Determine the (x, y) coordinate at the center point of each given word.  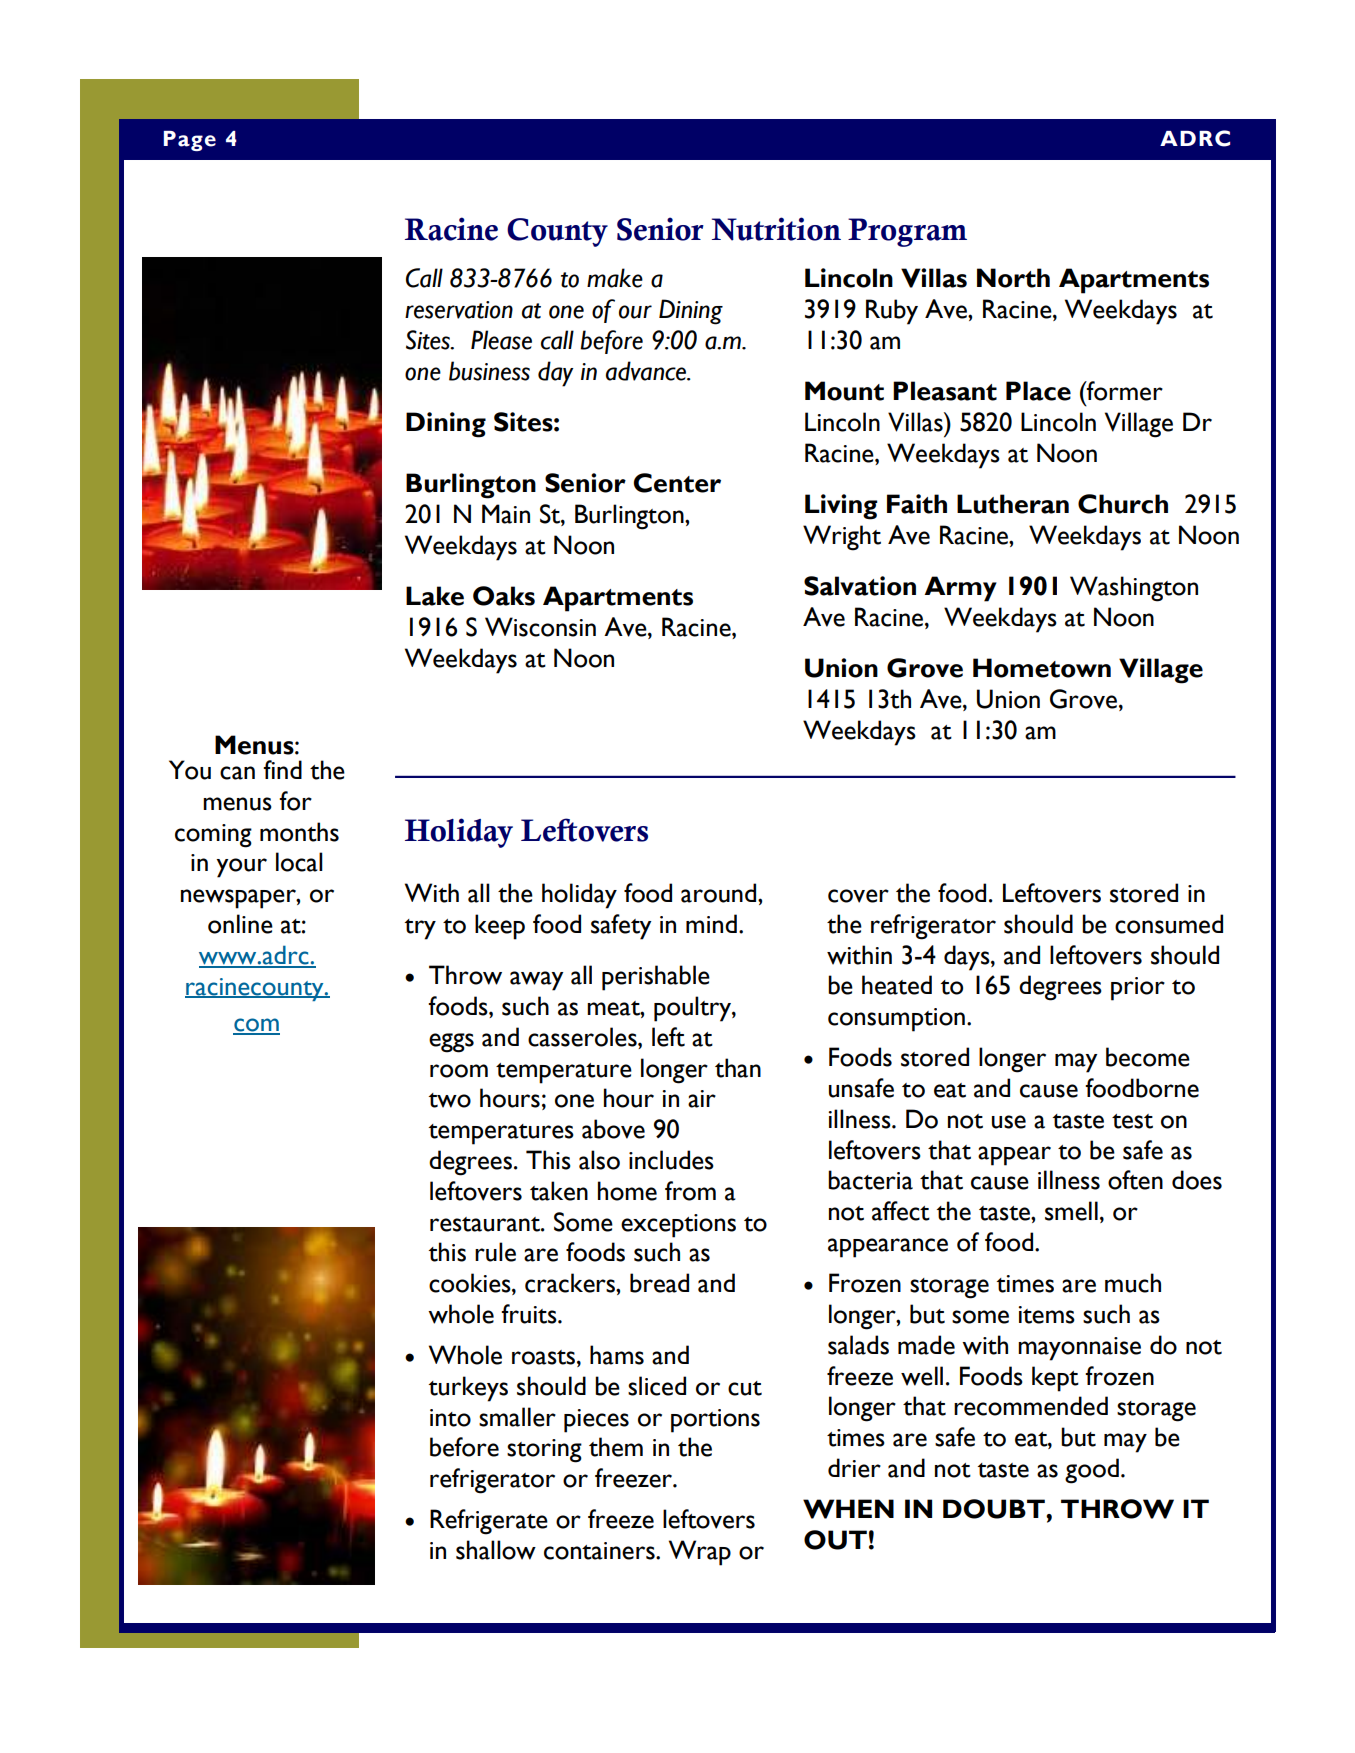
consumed (1169, 924)
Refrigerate (489, 1522)
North (1013, 278)
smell (1071, 1211)
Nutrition (776, 229)
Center (677, 483)
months (299, 832)
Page (190, 141)
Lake (435, 596)
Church (1123, 504)
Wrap (700, 1553)
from (690, 1191)
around (720, 893)
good (1092, 1471)
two (450, 1100)
